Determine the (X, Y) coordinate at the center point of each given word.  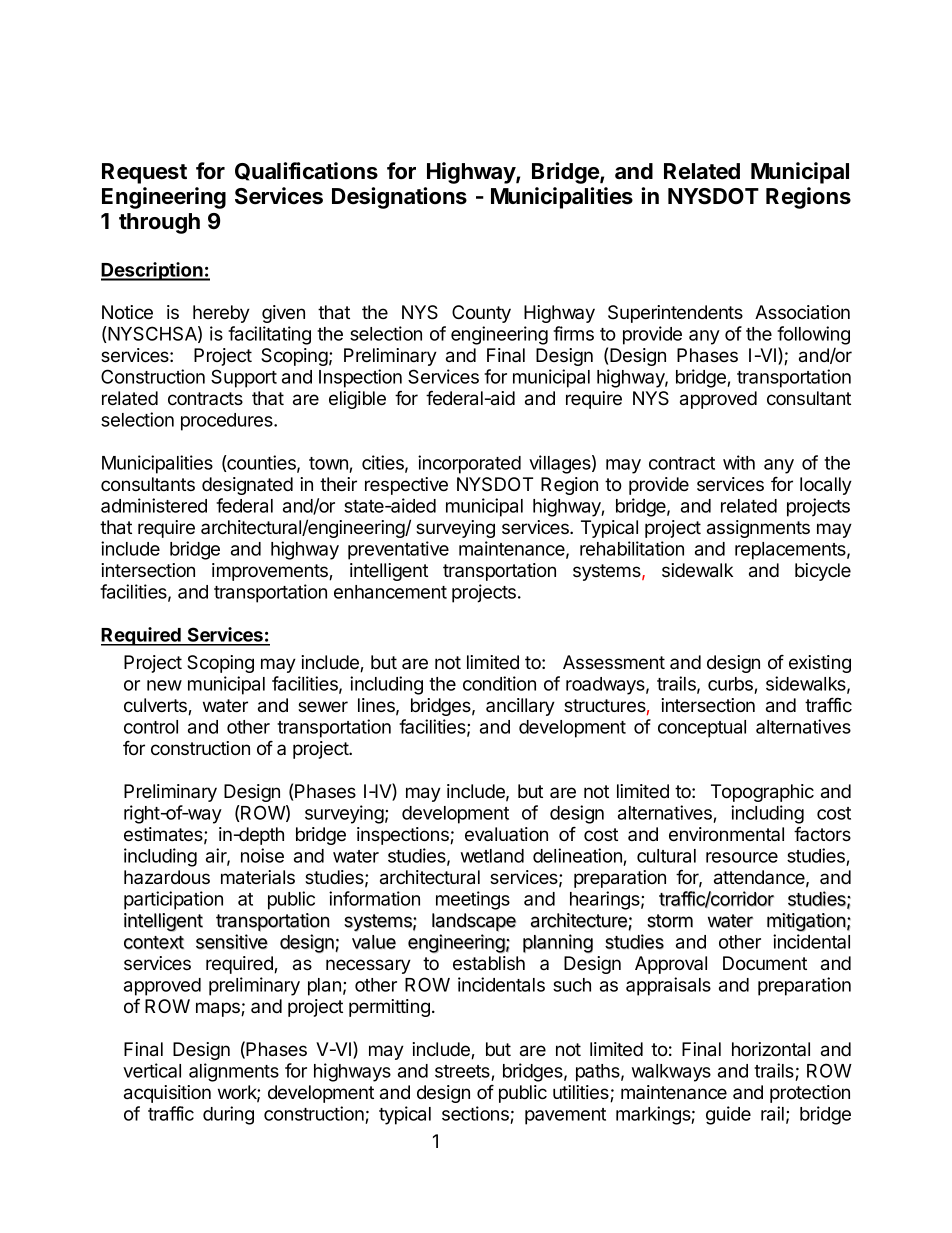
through (159, 223)
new (164, 685)
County (481, 314)
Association (802, 312)
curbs (731, 685)
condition (499, 683)
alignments (234, 1072)
